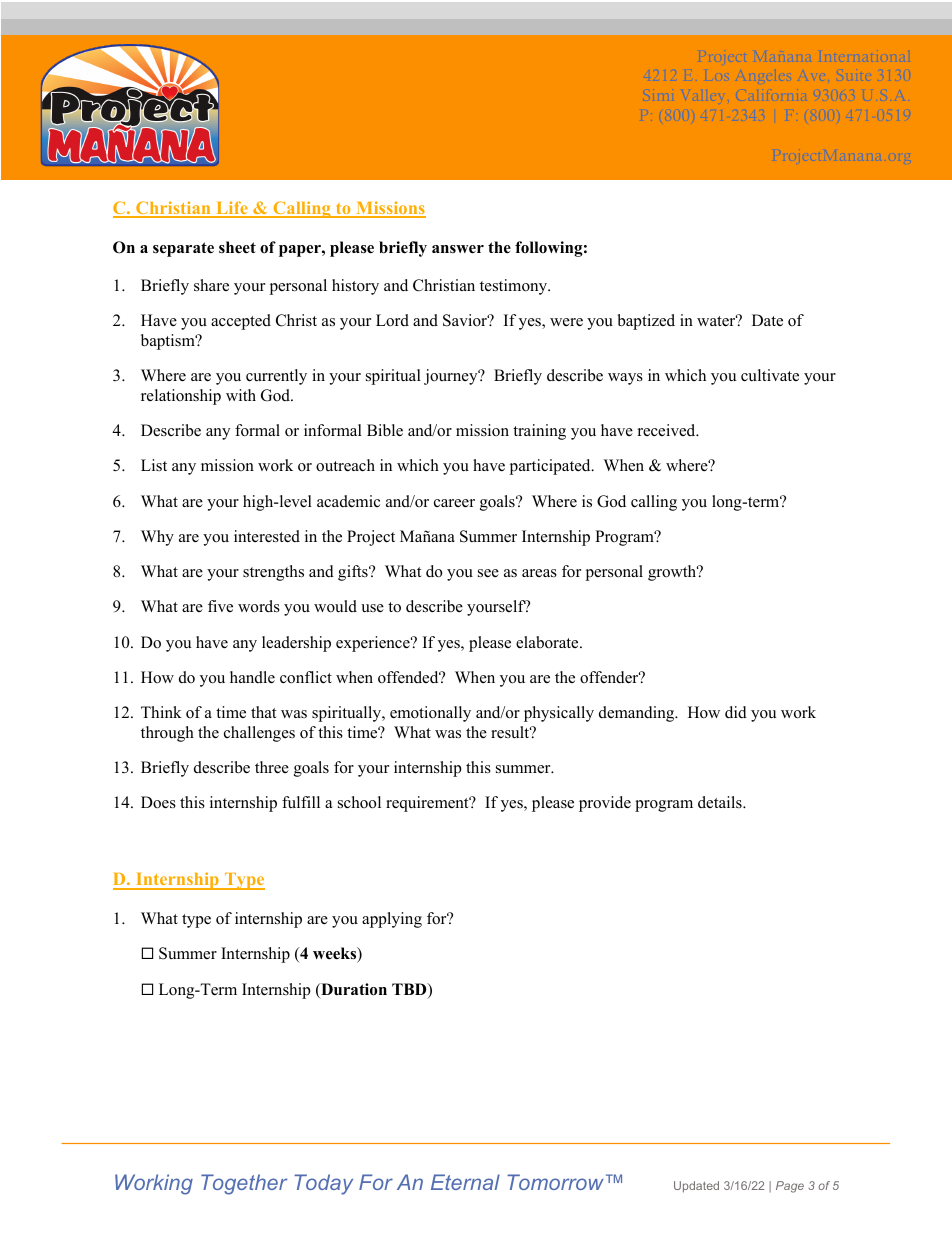  I want to click on handle, so click(252, 677).
